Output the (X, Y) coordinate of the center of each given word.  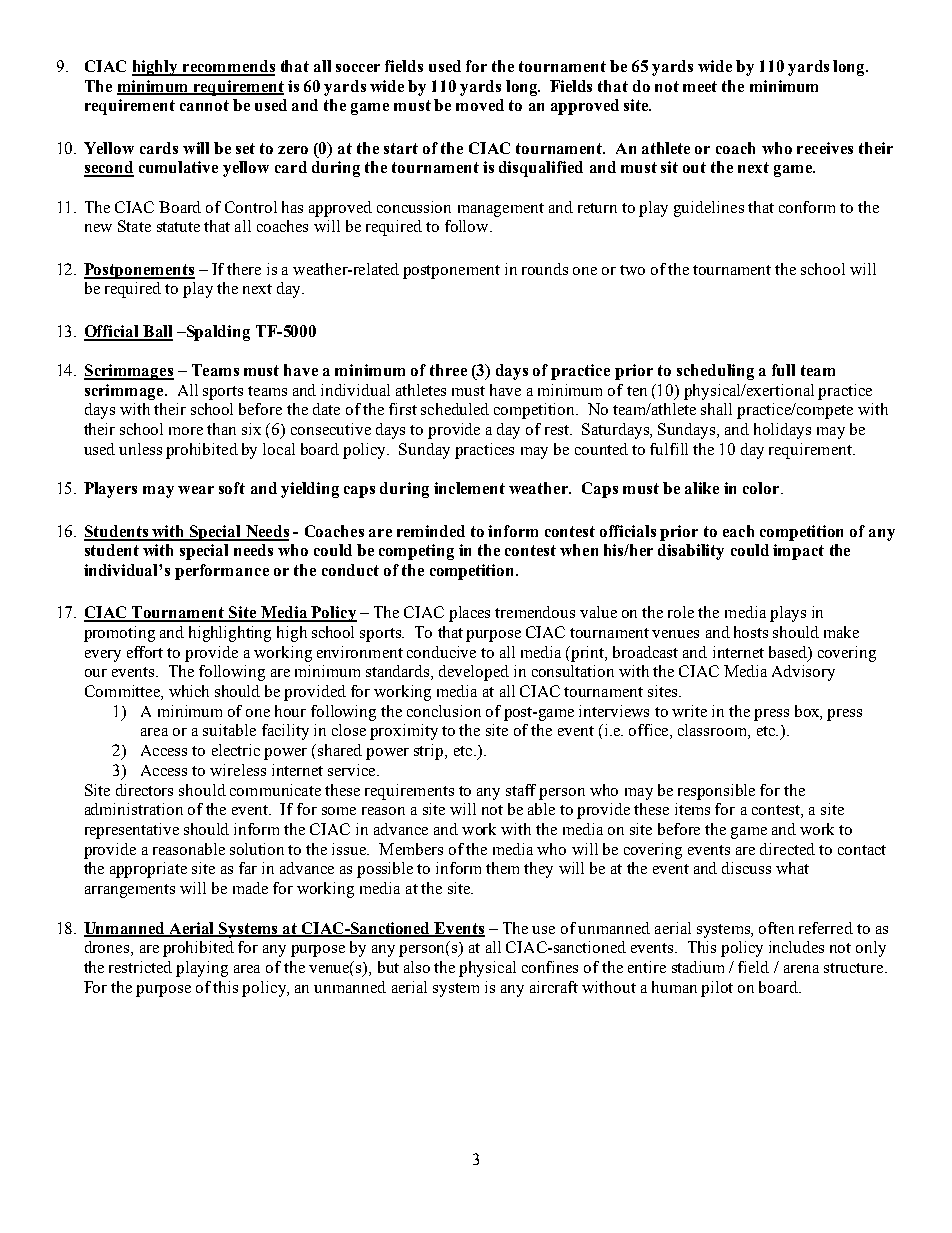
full (783, 370)
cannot (204, 105)
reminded (431, 531)
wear (196, 490)
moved (480, 105)
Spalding (217, 333)
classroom (713, 731)
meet (700, 86)
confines (550, 967)
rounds (545, 269)
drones (107, 947)
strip (430, 752)
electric (236, 750)
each (738, 531)
